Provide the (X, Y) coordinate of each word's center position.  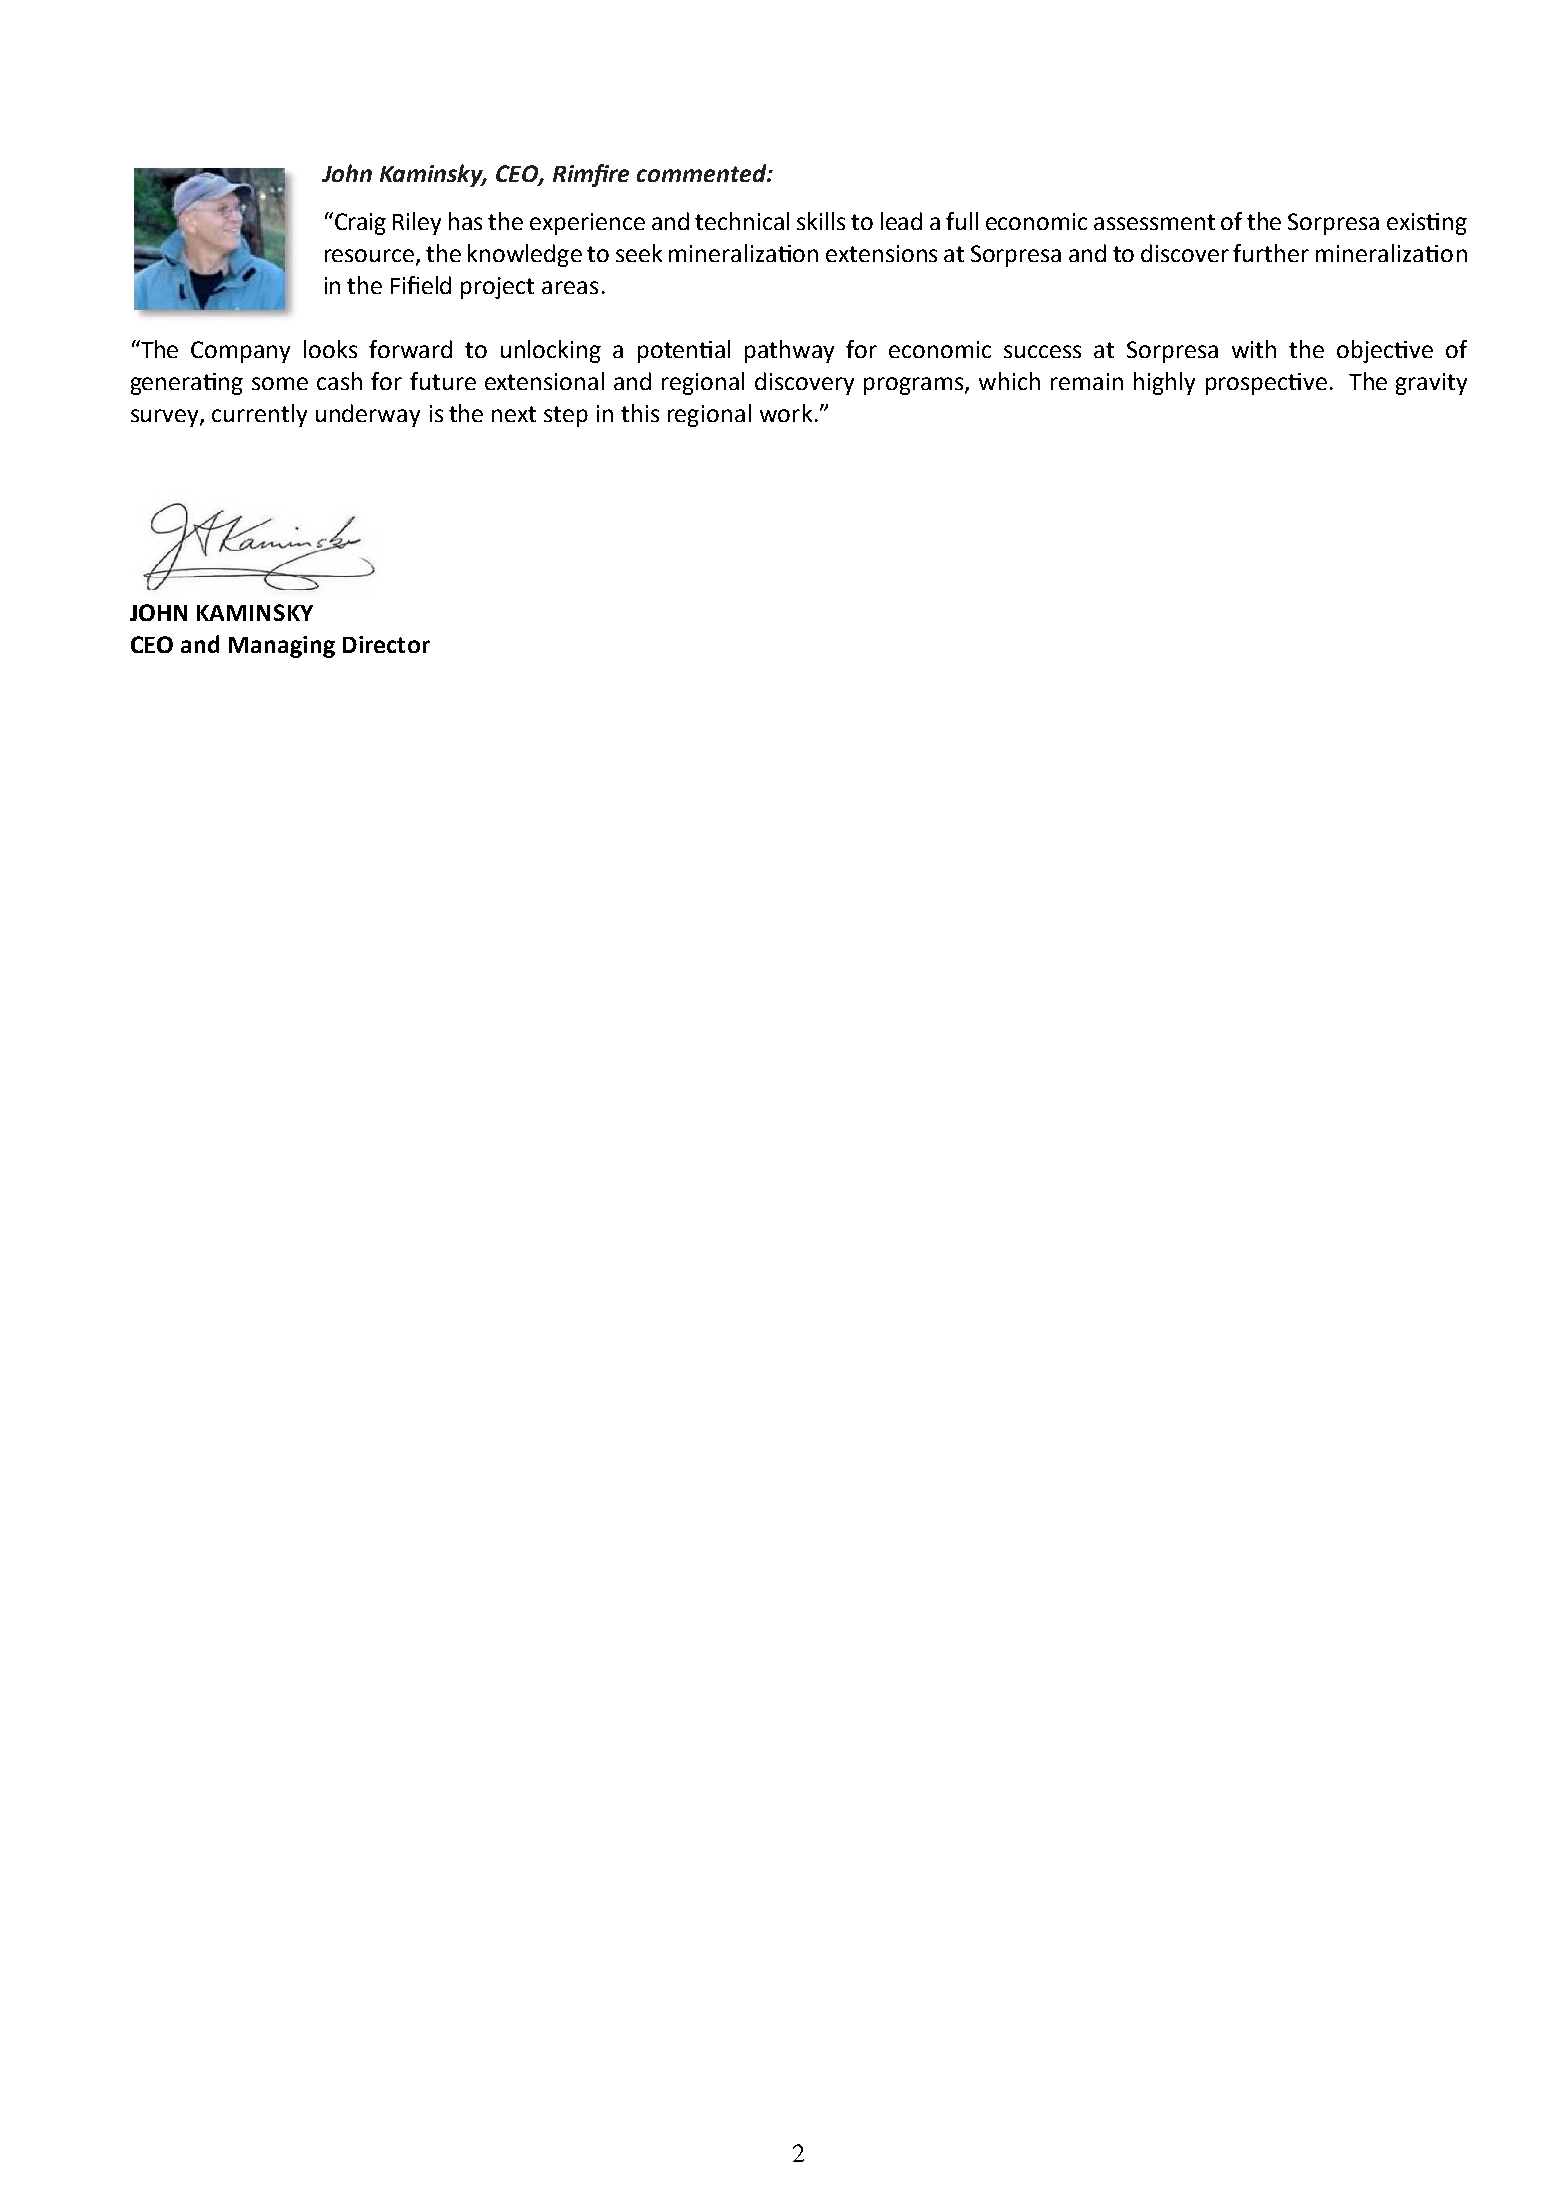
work (786, 413)
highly (1164, 383)
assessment (1154, 222)
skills (821, 221)
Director (386, 644)
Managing (282, 647)
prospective (1266, 384)
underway (368, 415)
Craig (359, 223)
